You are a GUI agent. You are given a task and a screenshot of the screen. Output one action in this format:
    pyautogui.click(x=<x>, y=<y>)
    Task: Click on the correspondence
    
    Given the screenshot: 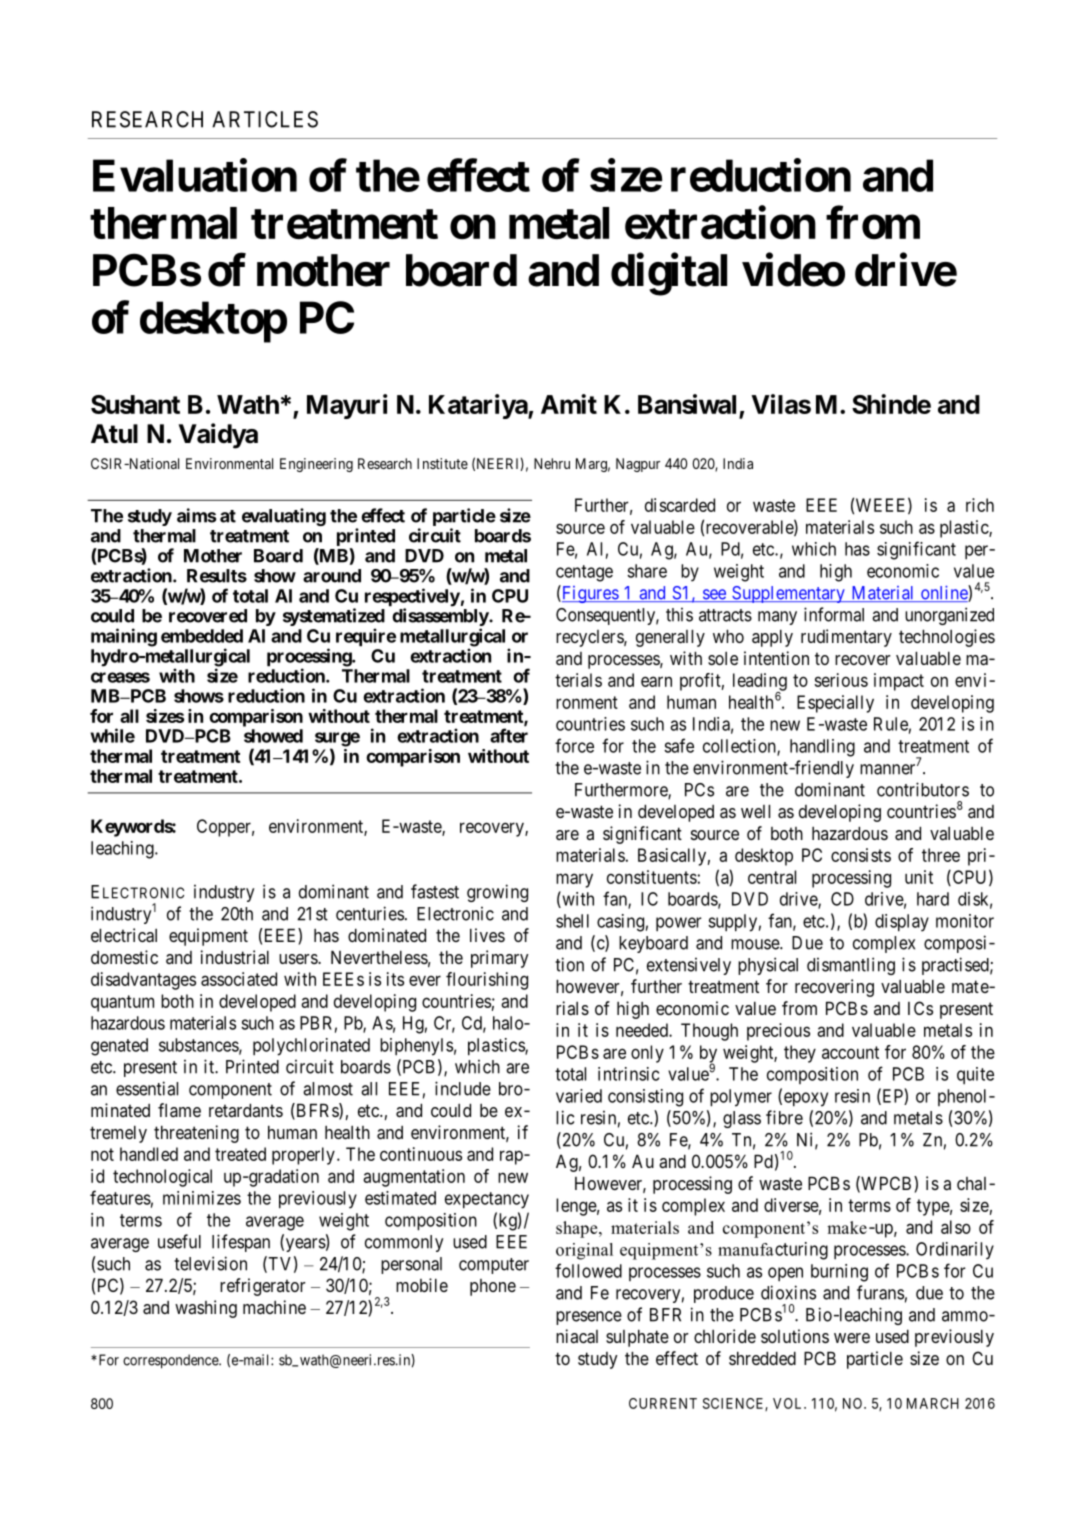 What is the action you would take?
    pyautogui.click(x=171, y=1361)
